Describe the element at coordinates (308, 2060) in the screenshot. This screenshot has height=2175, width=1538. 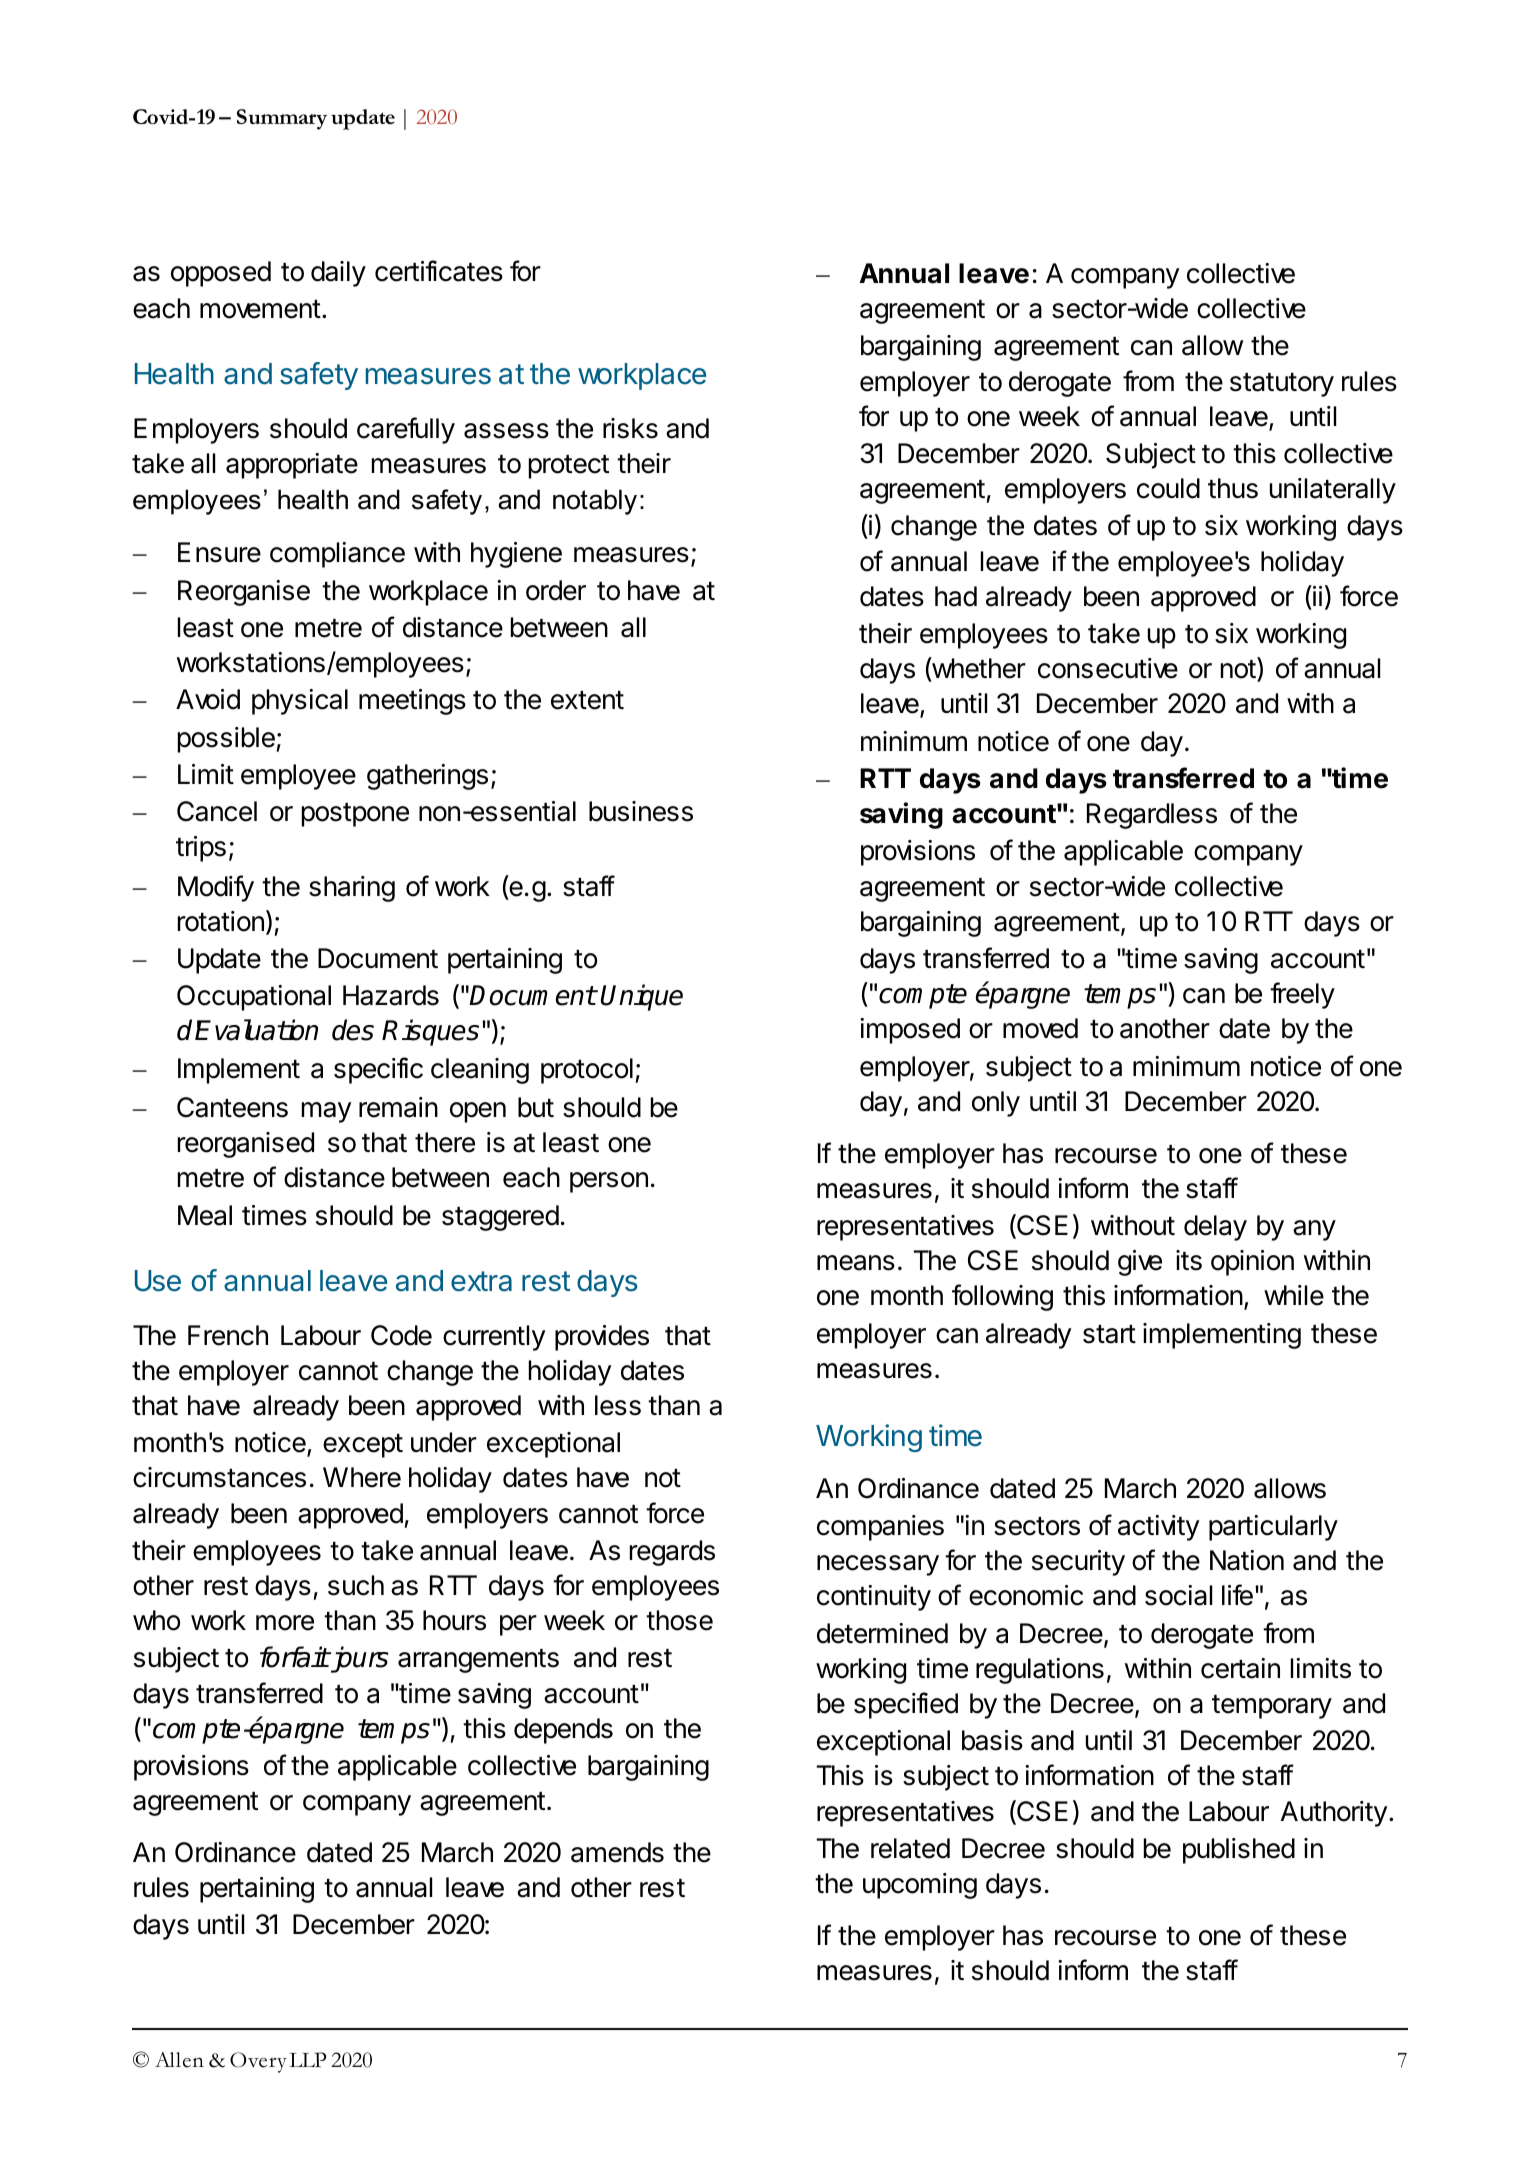
I see `LLP` at that location.
